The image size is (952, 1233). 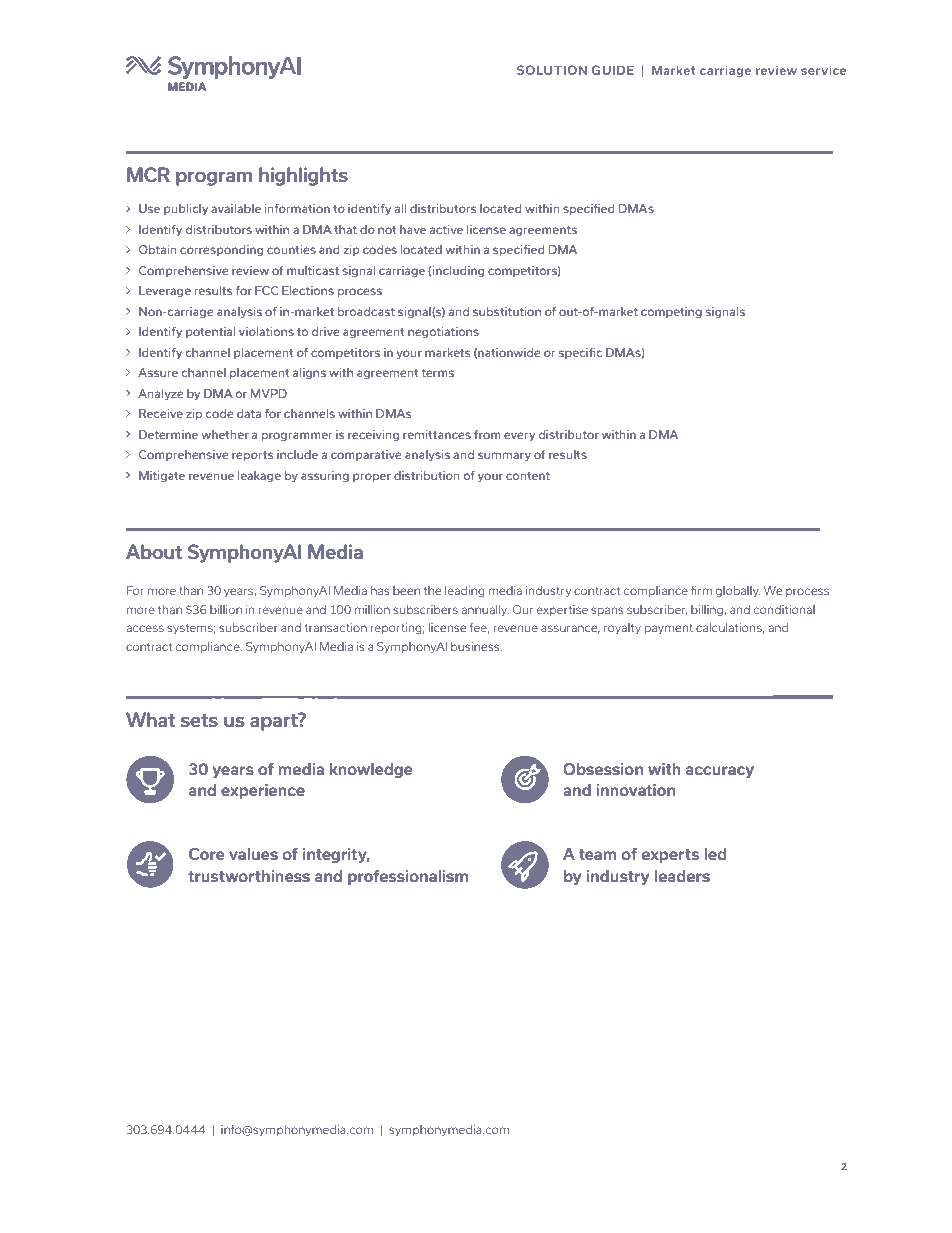 What do you see at coordinates (207, 854) in the document?
I see `Core` at bounding box center [207, 854].
